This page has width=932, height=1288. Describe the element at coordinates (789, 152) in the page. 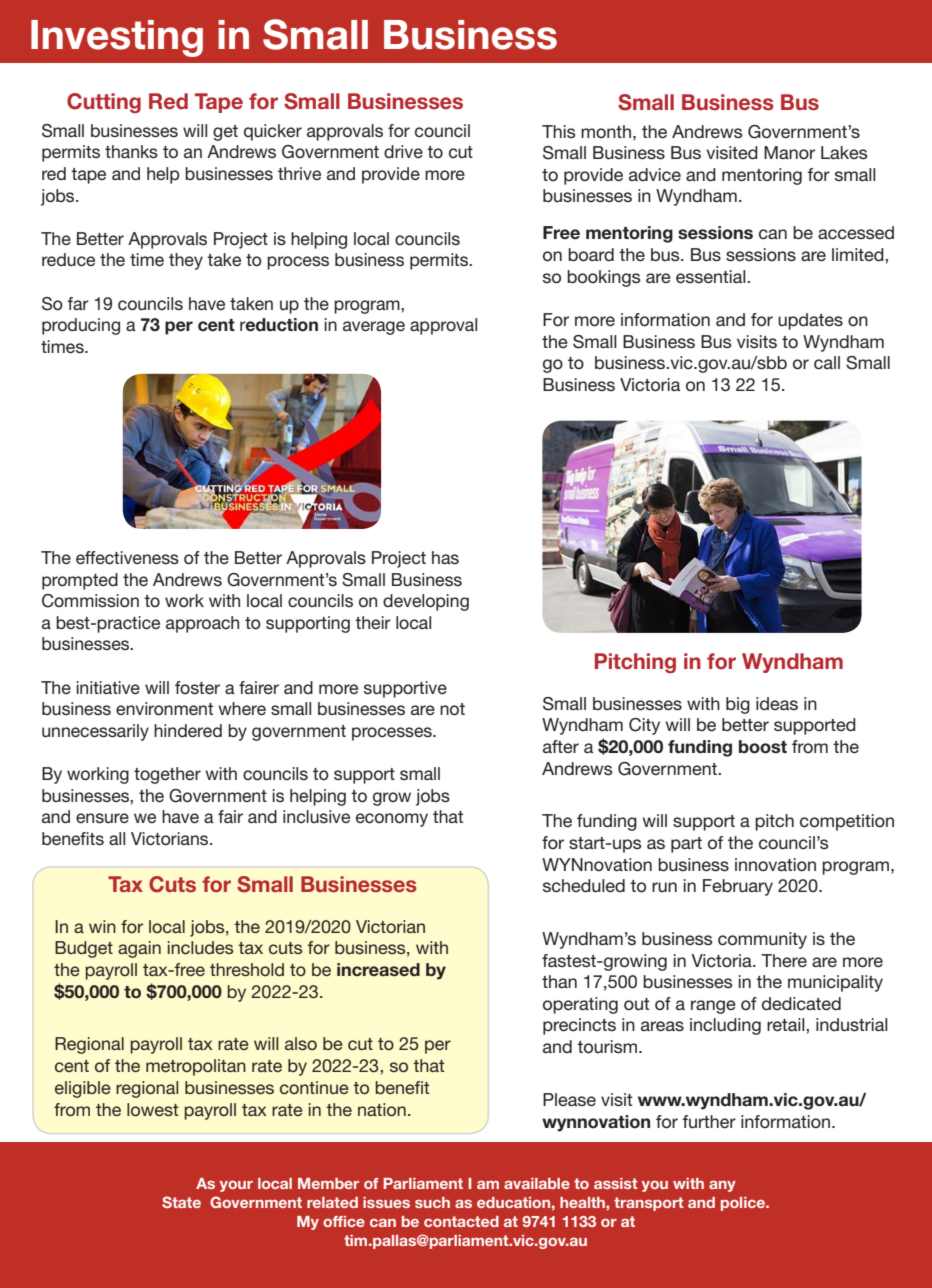

I see `Manor` at that location.
